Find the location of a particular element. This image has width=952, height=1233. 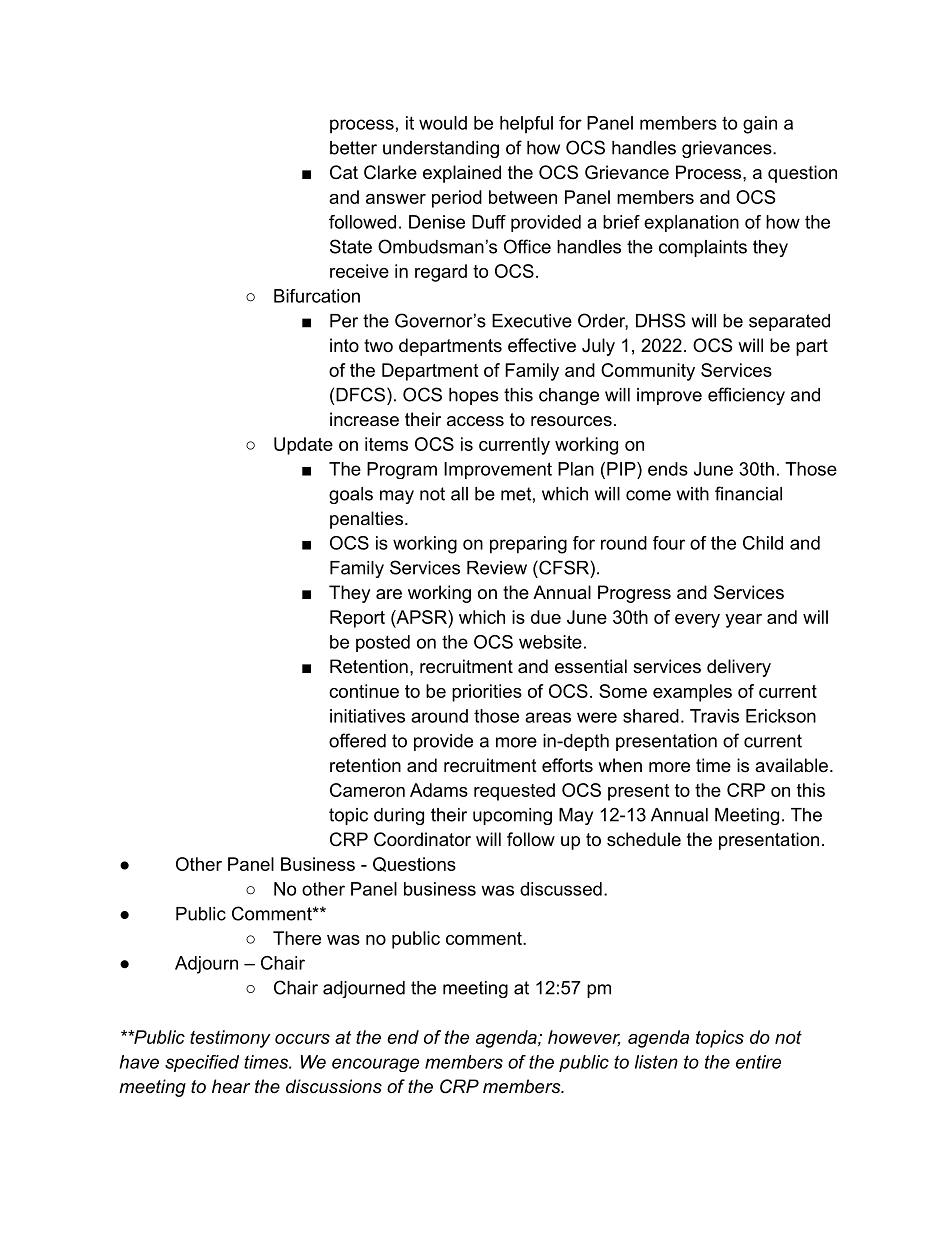

Update is located at coordinates (303, 446).
